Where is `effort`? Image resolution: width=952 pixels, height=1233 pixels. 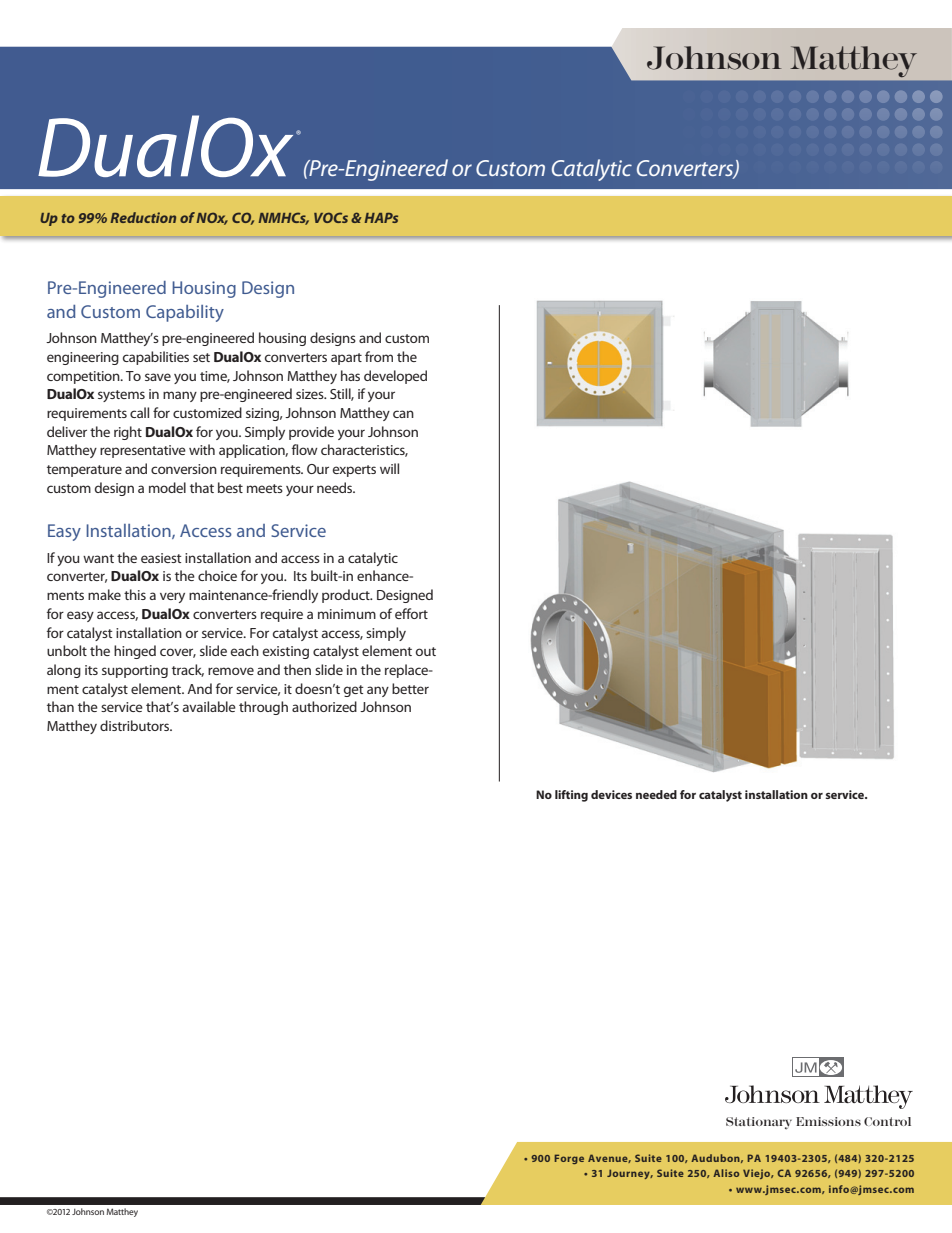 effort is located at coordinates (411, 613).
